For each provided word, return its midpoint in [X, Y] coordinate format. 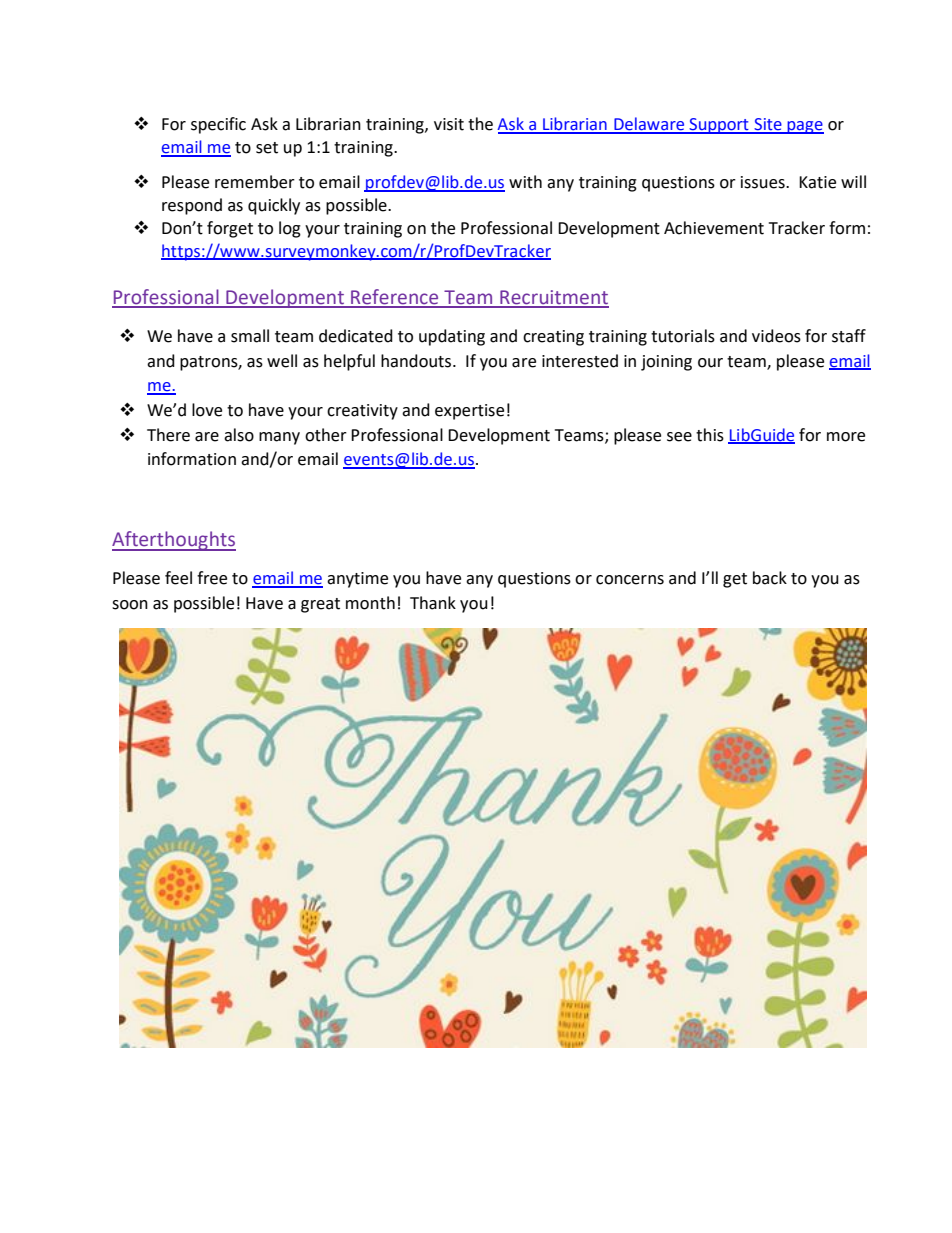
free [212, 578]
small [250, 336]
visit [449, 124]
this [710, 435]
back [770, 578]
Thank [433, 603]
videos [776, 336]
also [239, 435]
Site [768, 125]
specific [218, 125]
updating [452, 337]
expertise [469, 412]
